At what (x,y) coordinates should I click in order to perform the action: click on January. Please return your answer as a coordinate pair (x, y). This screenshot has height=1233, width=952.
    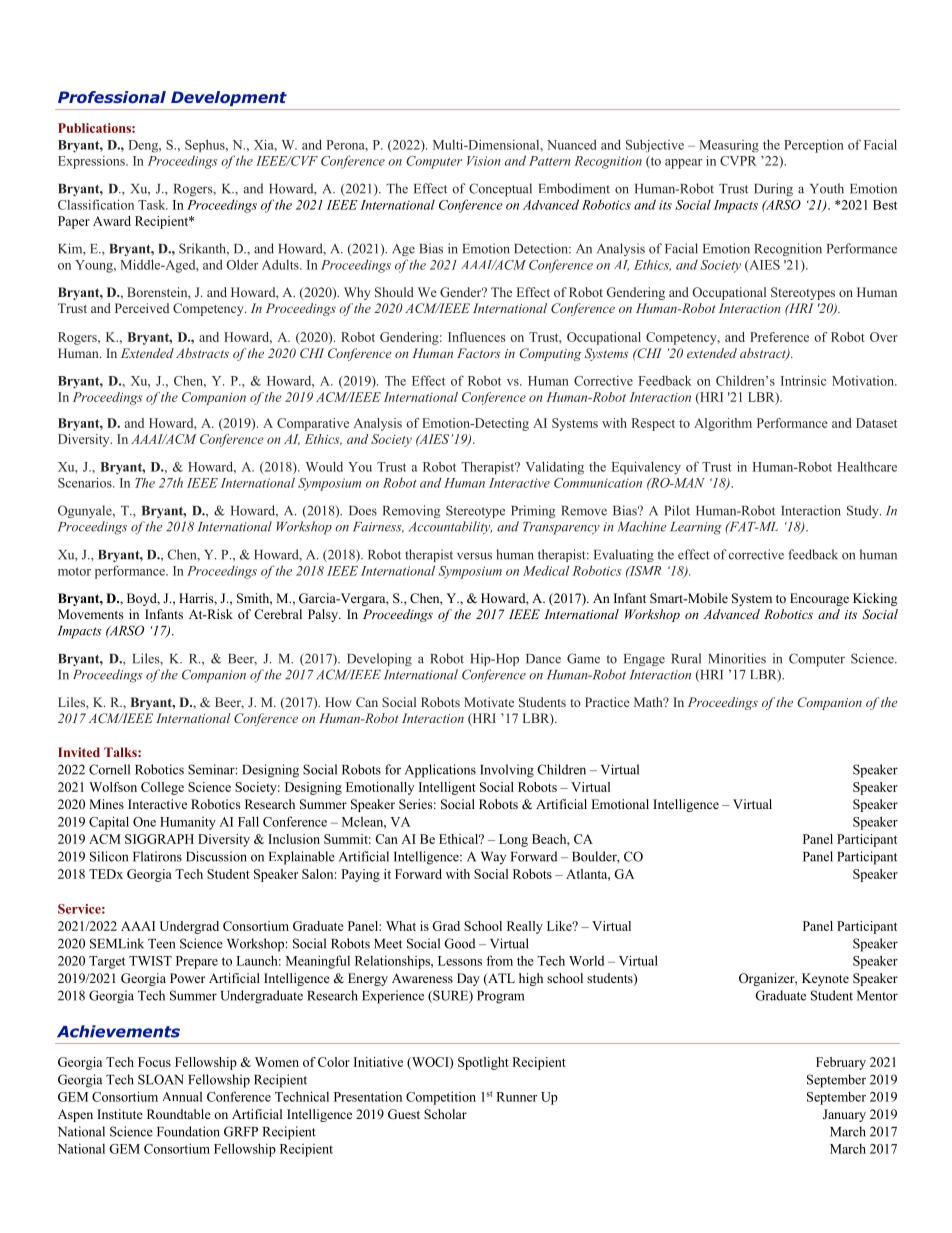
    Looking at the image, I should click on (844, 1115).
